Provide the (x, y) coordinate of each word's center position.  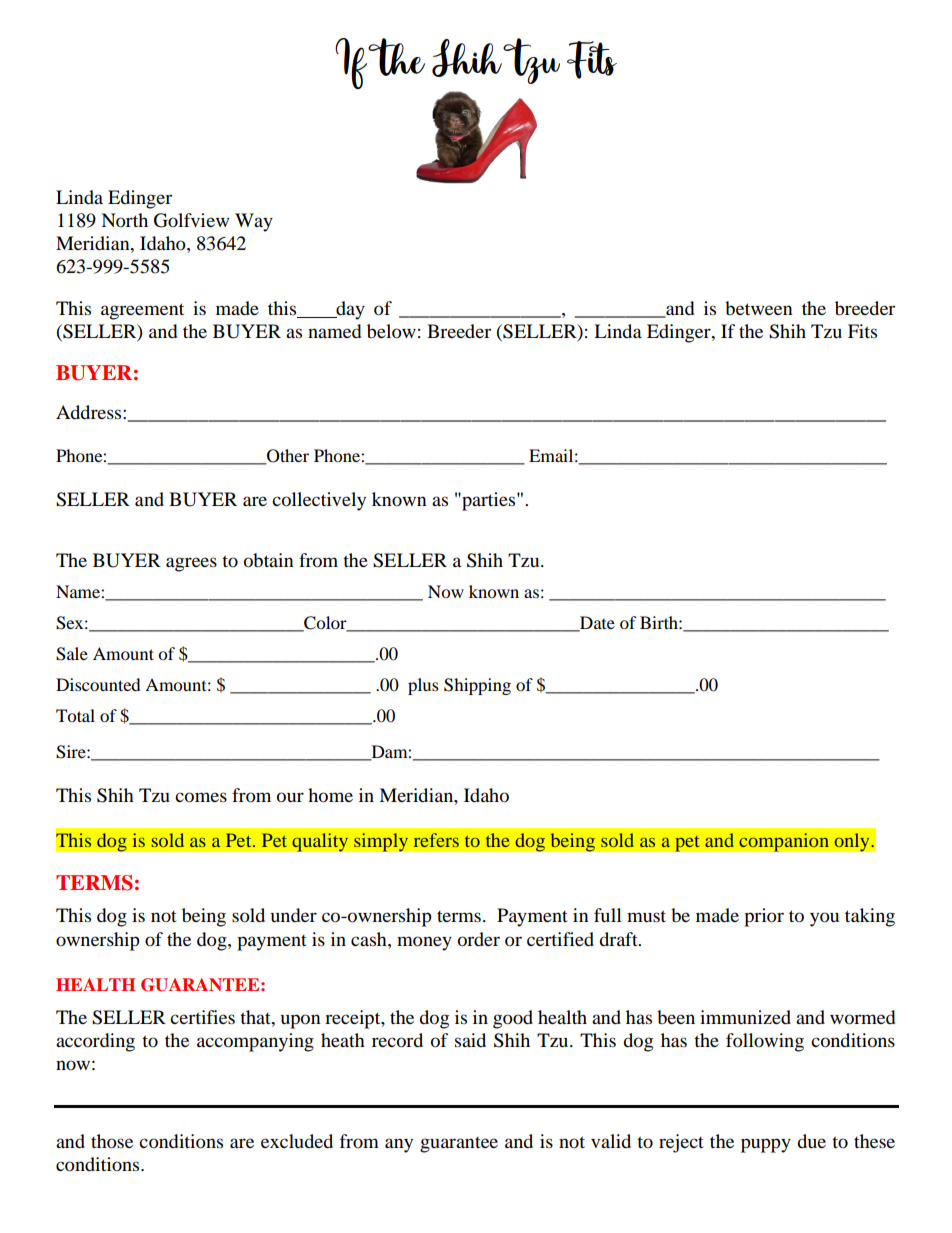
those (112, 1141)
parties (489, 501)
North (124, 220)
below (391, 331)
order (479, 939)
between (759, 308)
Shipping (477, 686)
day (349, 310)
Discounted (98, 684)
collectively (319, 501)
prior (764, 917)
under (294, 915)
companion (784, 842)
